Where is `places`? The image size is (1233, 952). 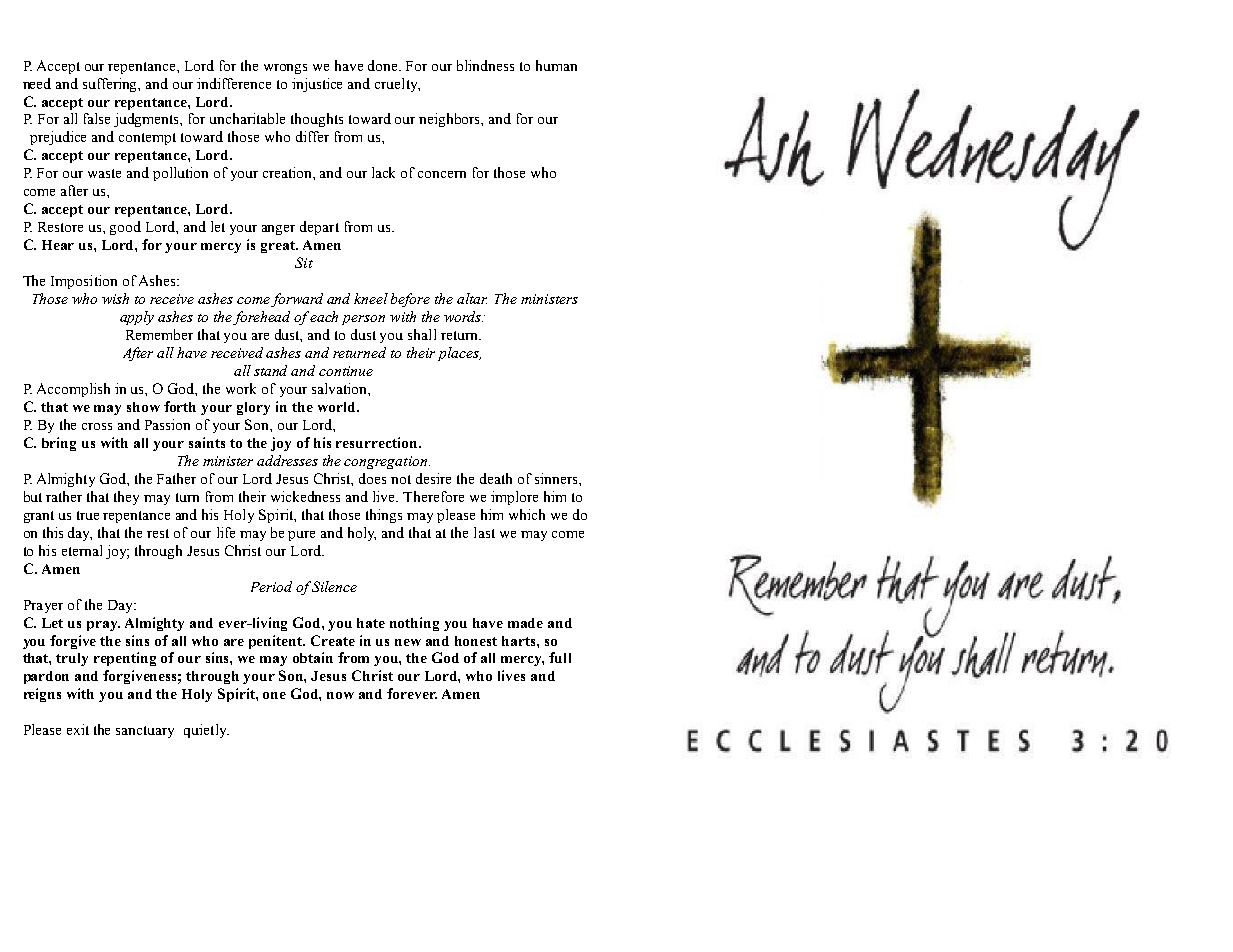
places is located at coordinates (459, 354).
